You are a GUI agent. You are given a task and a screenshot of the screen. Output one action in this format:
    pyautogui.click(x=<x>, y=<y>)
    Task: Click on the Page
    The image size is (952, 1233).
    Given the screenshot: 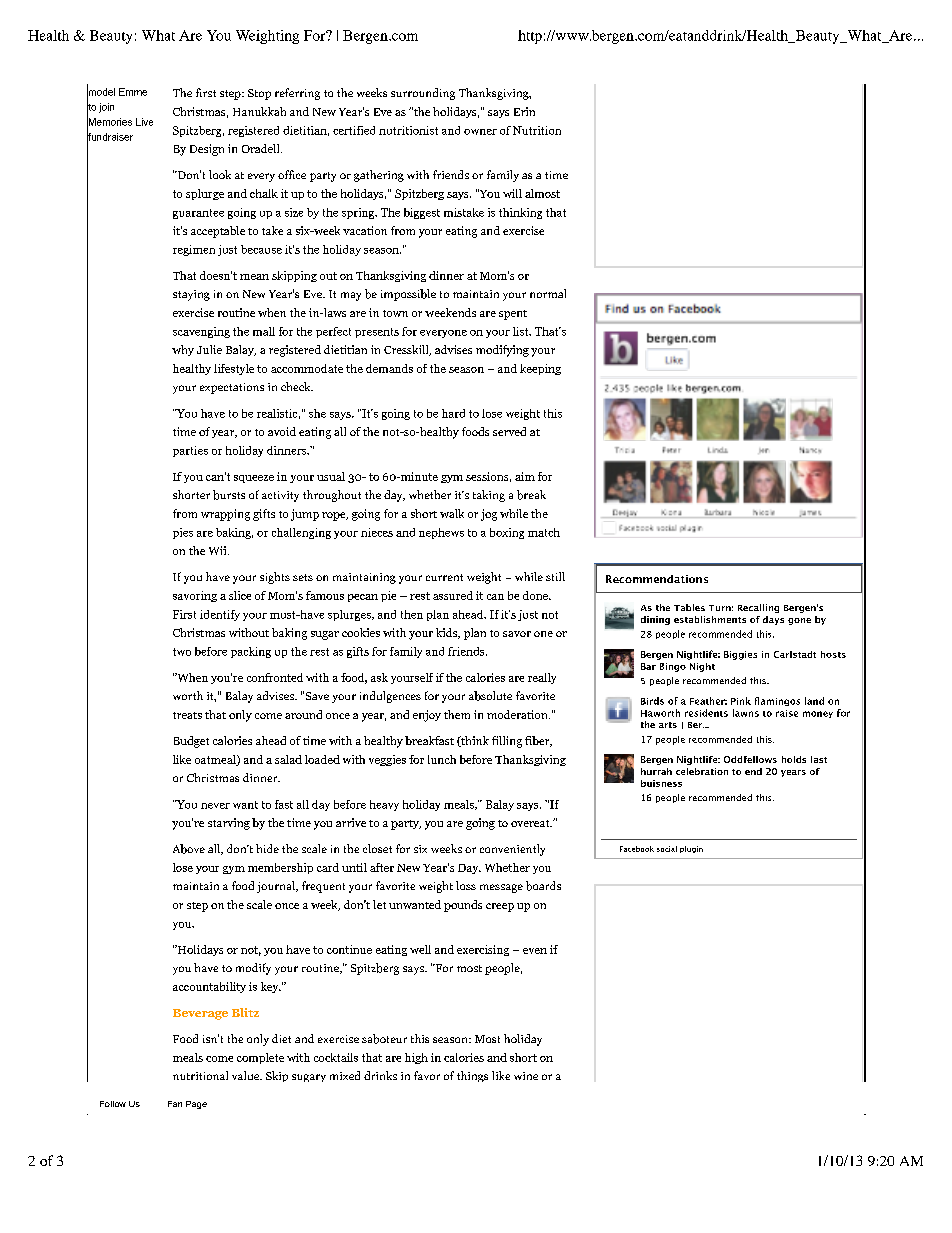 What is the action you would take?
    pyautogui.click(x=196, y=1105)
